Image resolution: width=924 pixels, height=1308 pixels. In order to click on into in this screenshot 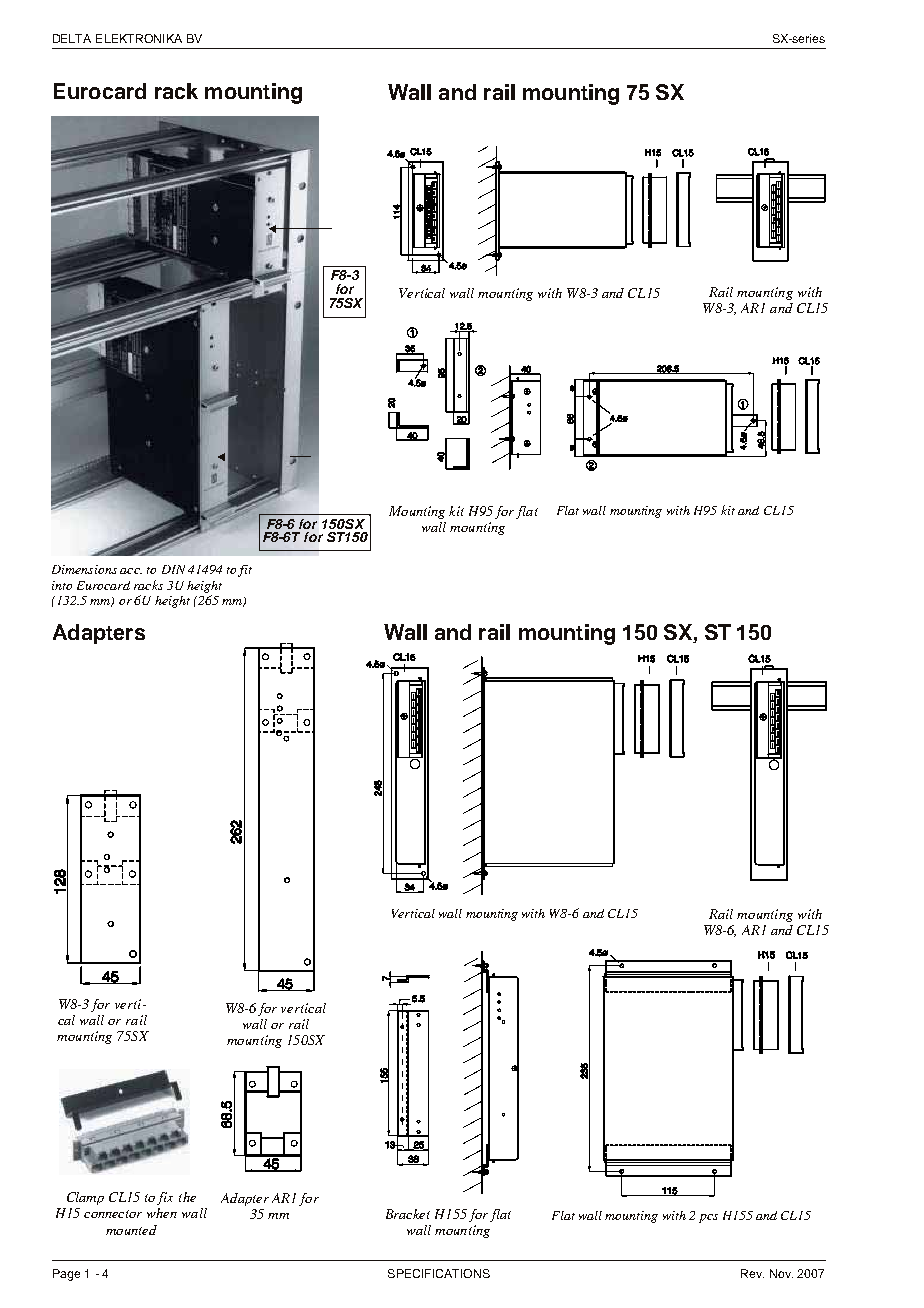, I will do `click(62, 585)`.
